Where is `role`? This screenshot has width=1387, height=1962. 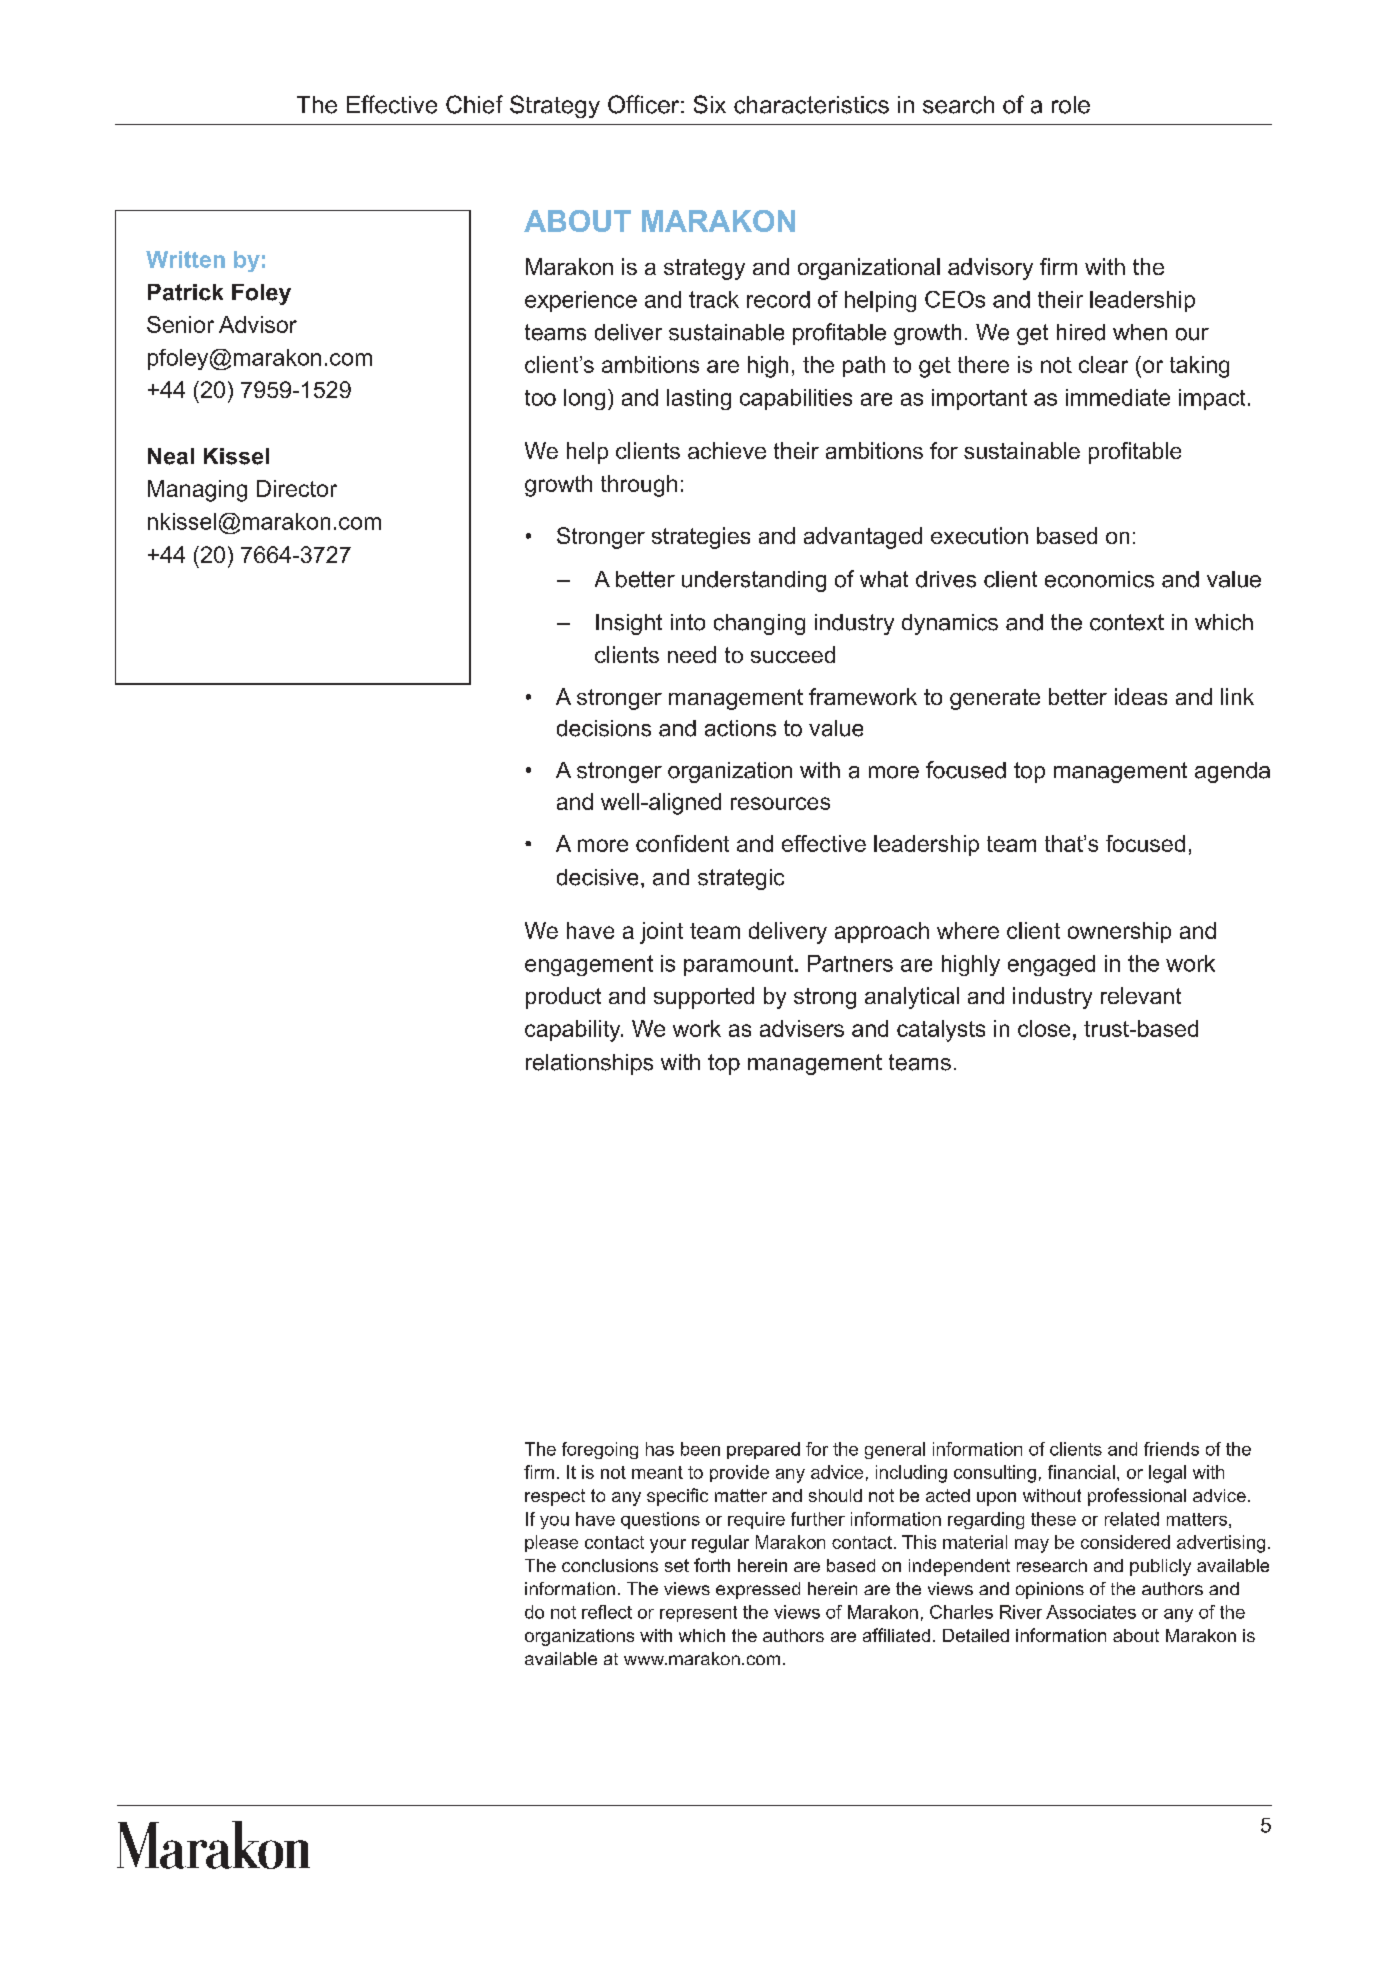 role is located at coordinates (1071, 105).
